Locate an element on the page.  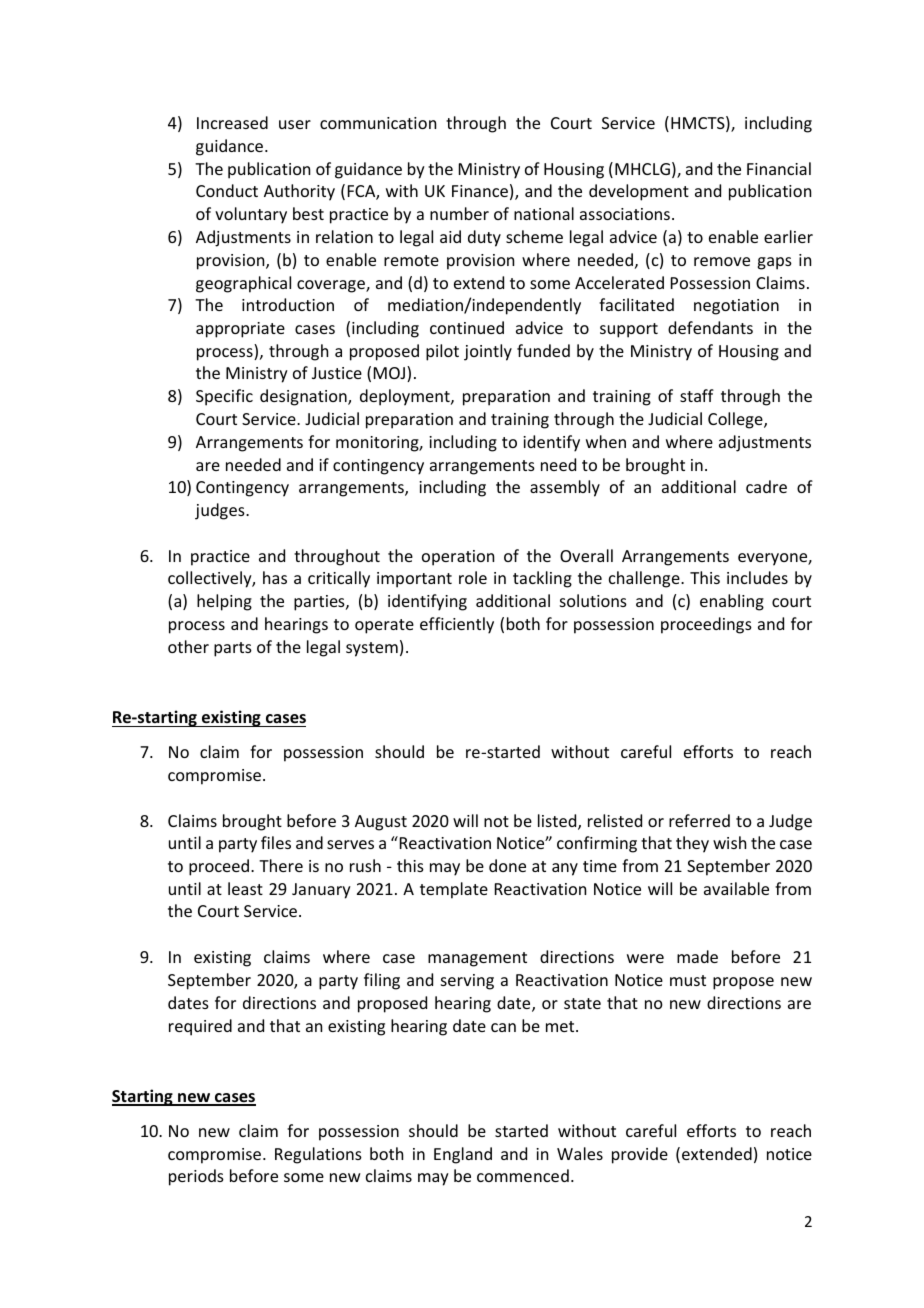
parts is located at coordinates (233, 649).
